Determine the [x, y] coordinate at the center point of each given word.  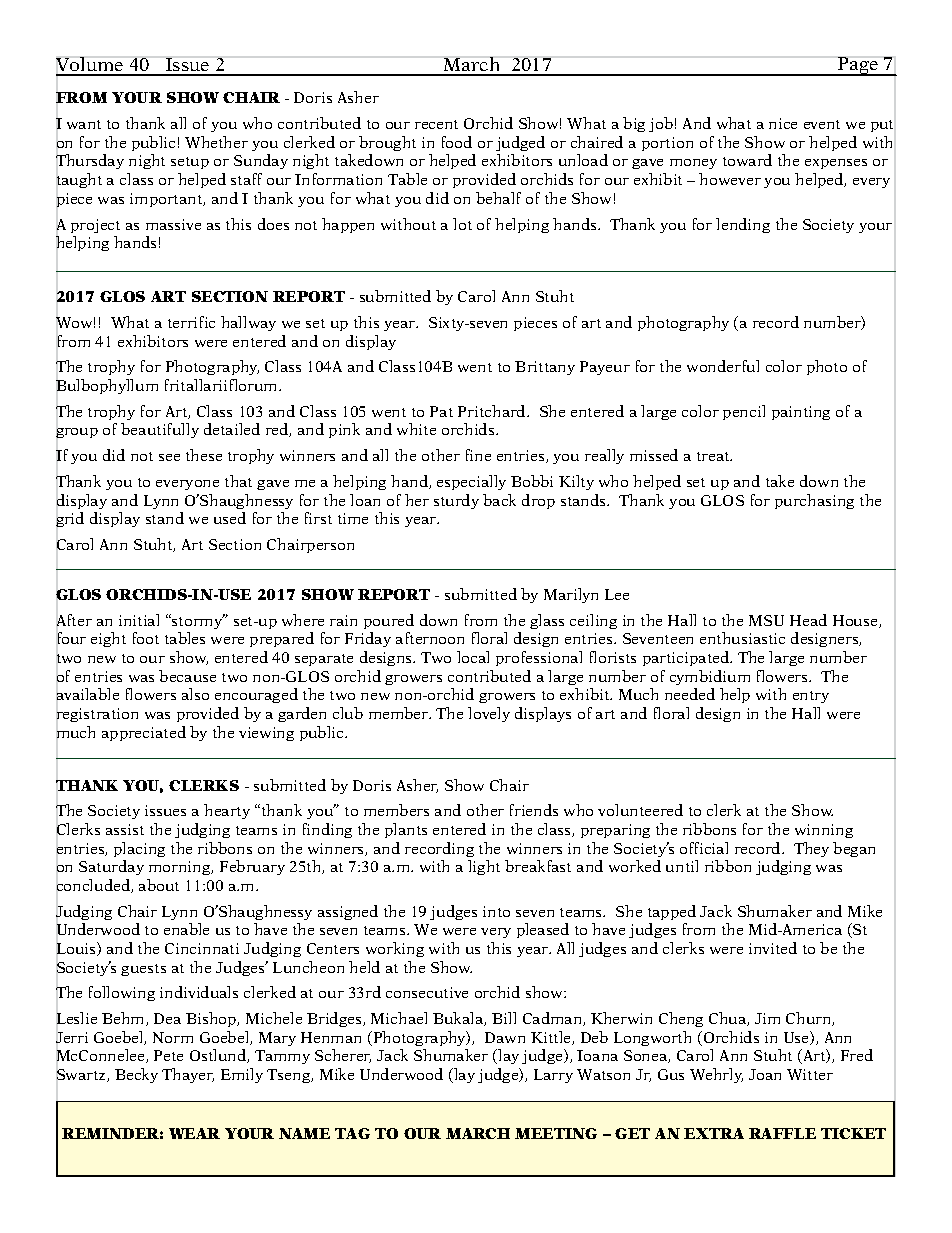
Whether [216, 142]
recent [436, 124]
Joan [765, 1074]
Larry [553, 1076]
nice [783, 123]
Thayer [188, 1075]
